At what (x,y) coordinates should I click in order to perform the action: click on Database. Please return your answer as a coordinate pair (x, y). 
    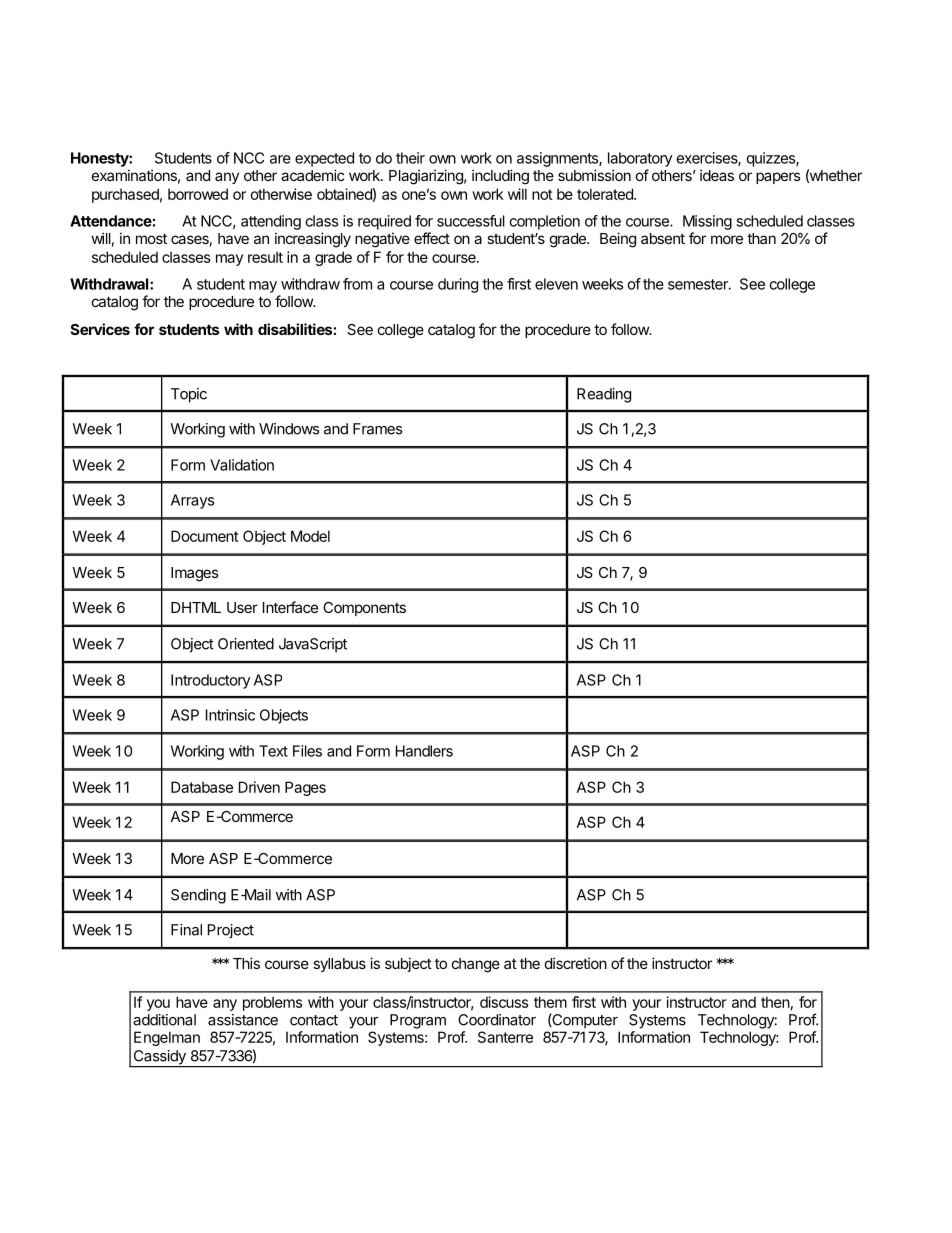
    Looking at the image, I should click on (202, 787).
